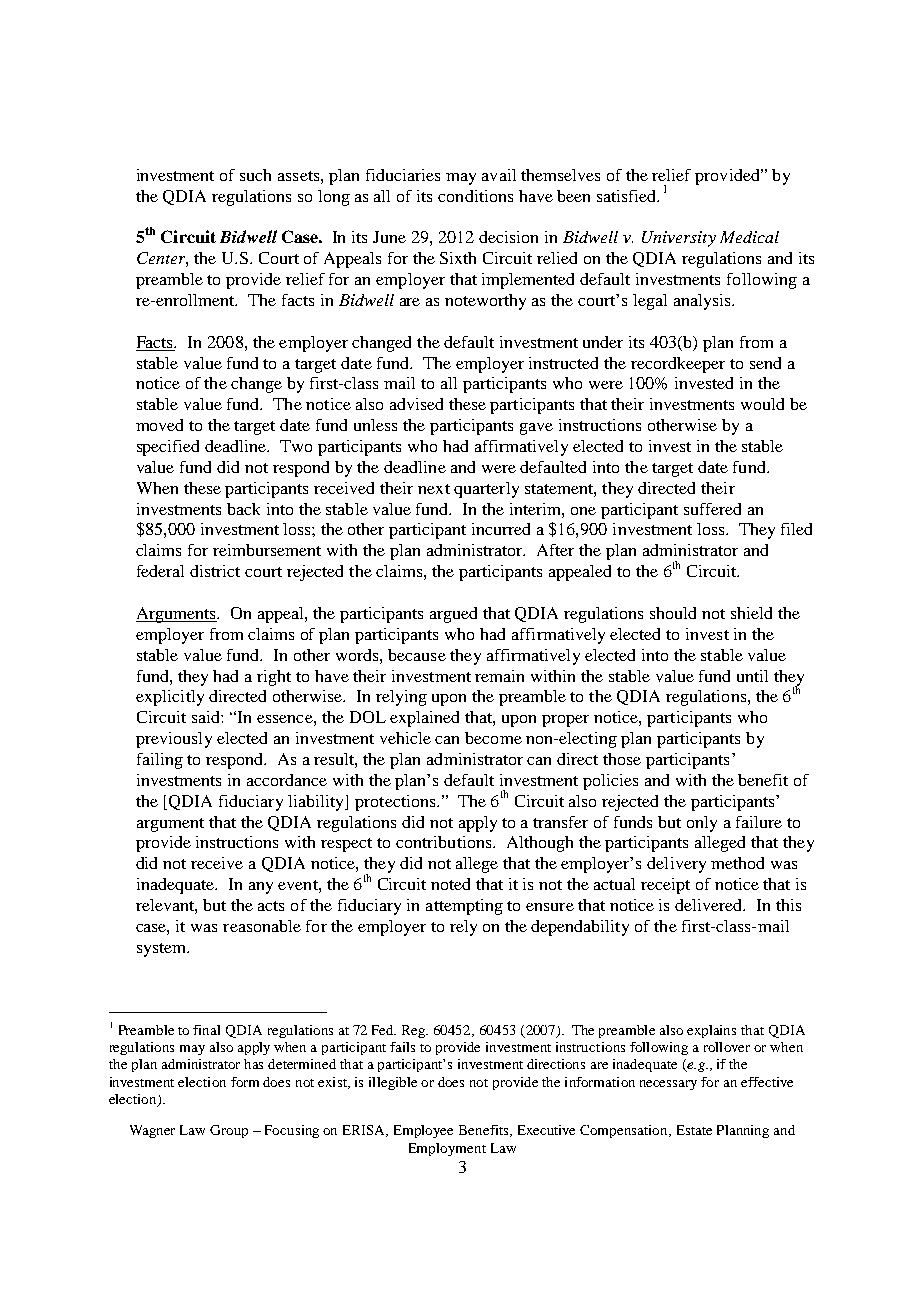 Image resolution: width=924 pixels, height=1308 pixels. I want to click on conditions, so click(475, 196).
